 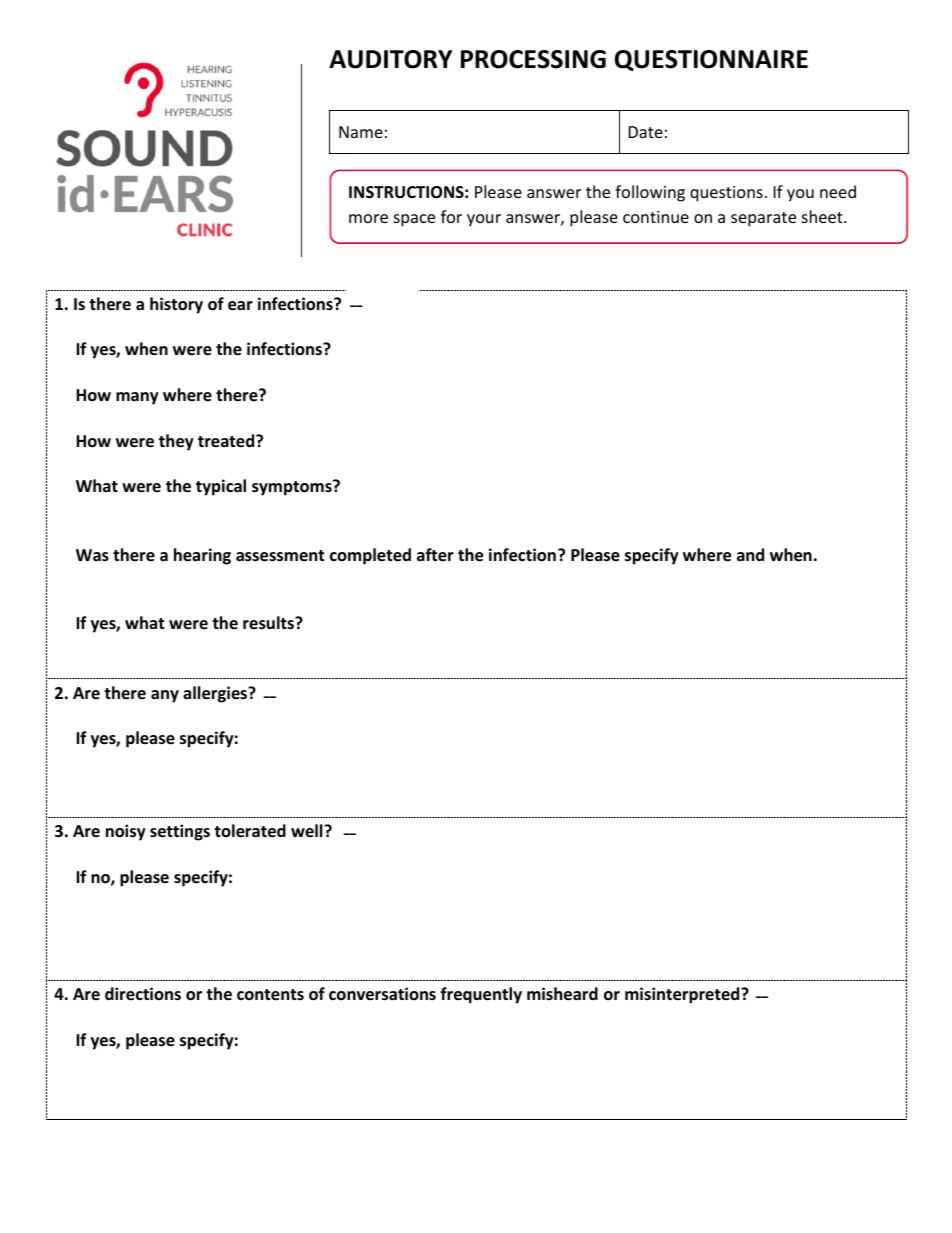 I want to click on your, so click(x=484, y=220).
